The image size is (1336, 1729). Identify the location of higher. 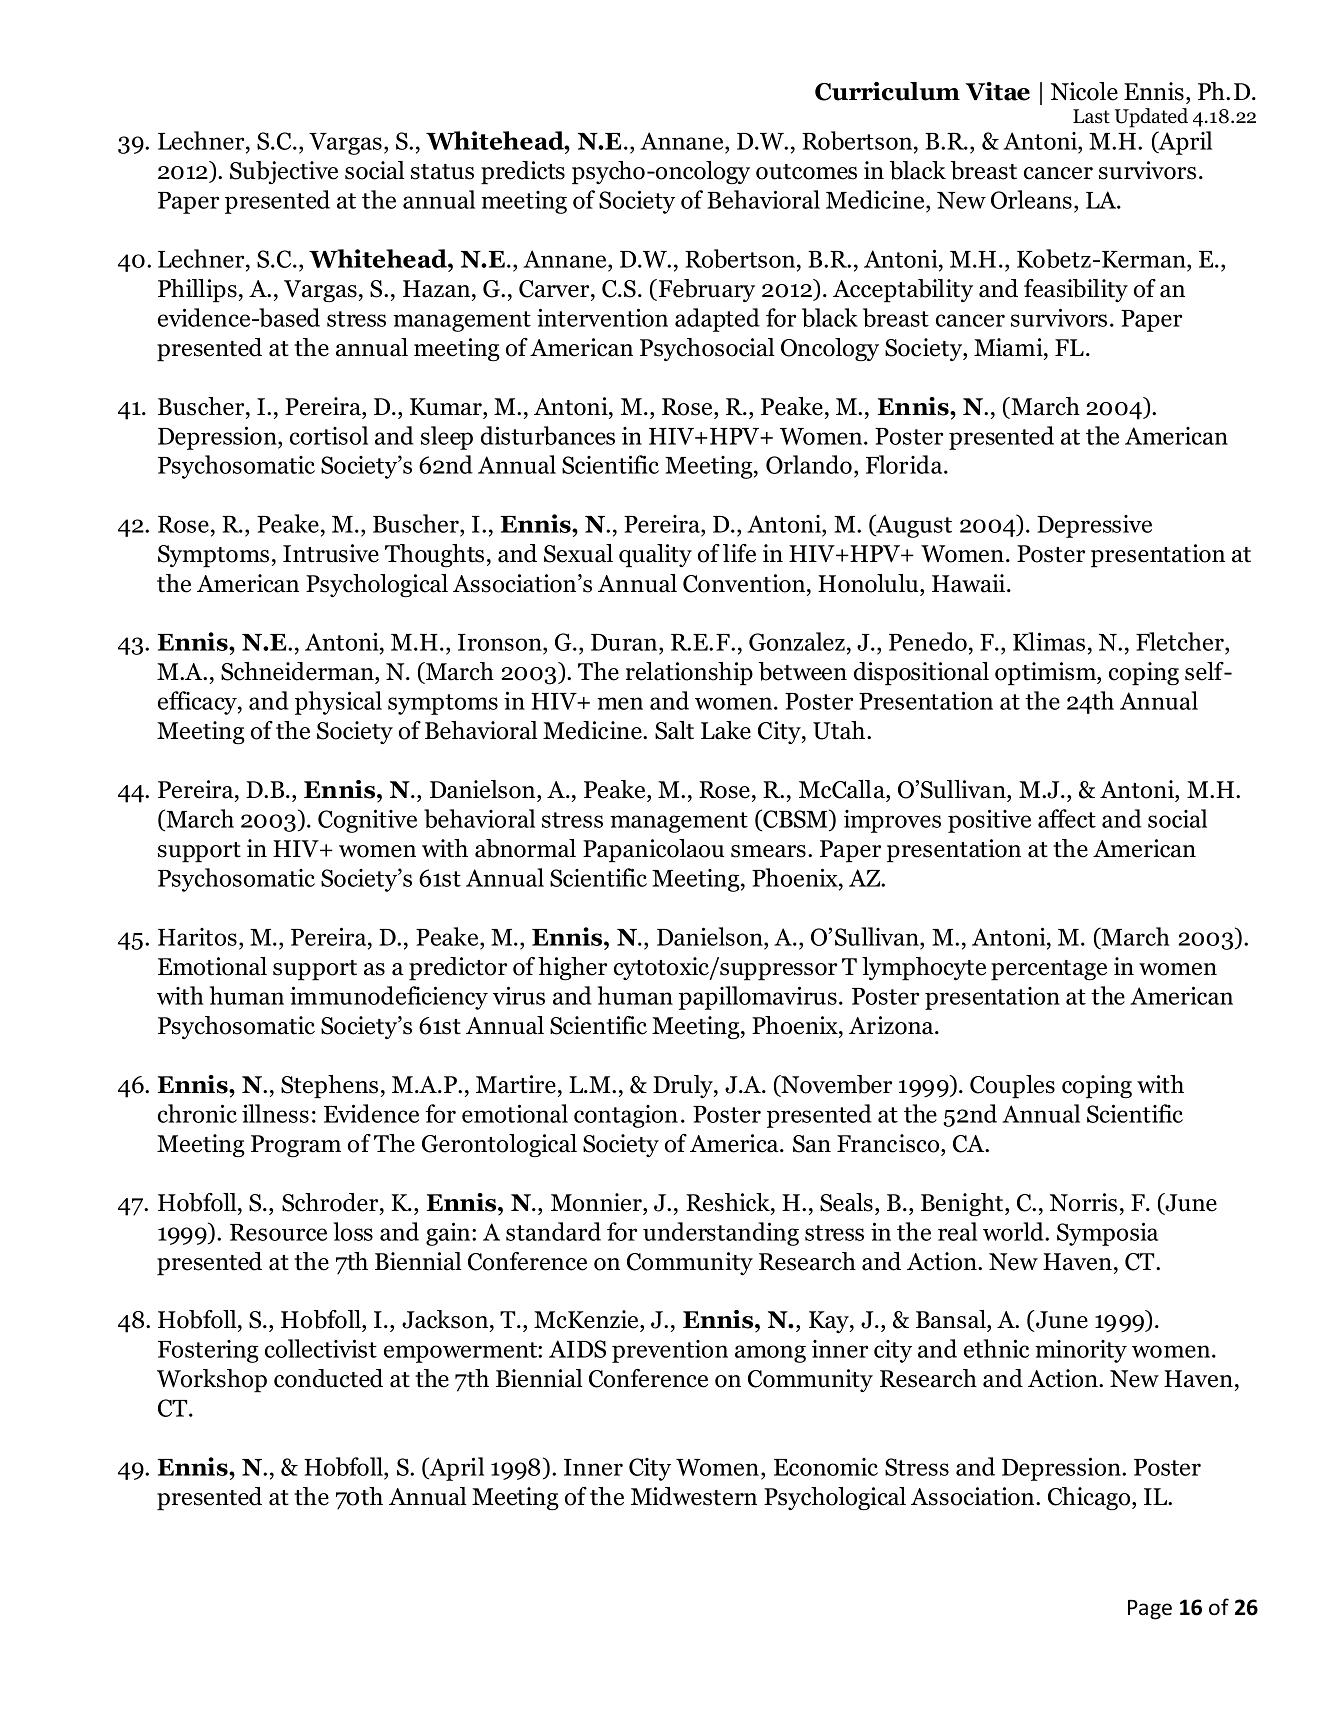
(572, 969).
